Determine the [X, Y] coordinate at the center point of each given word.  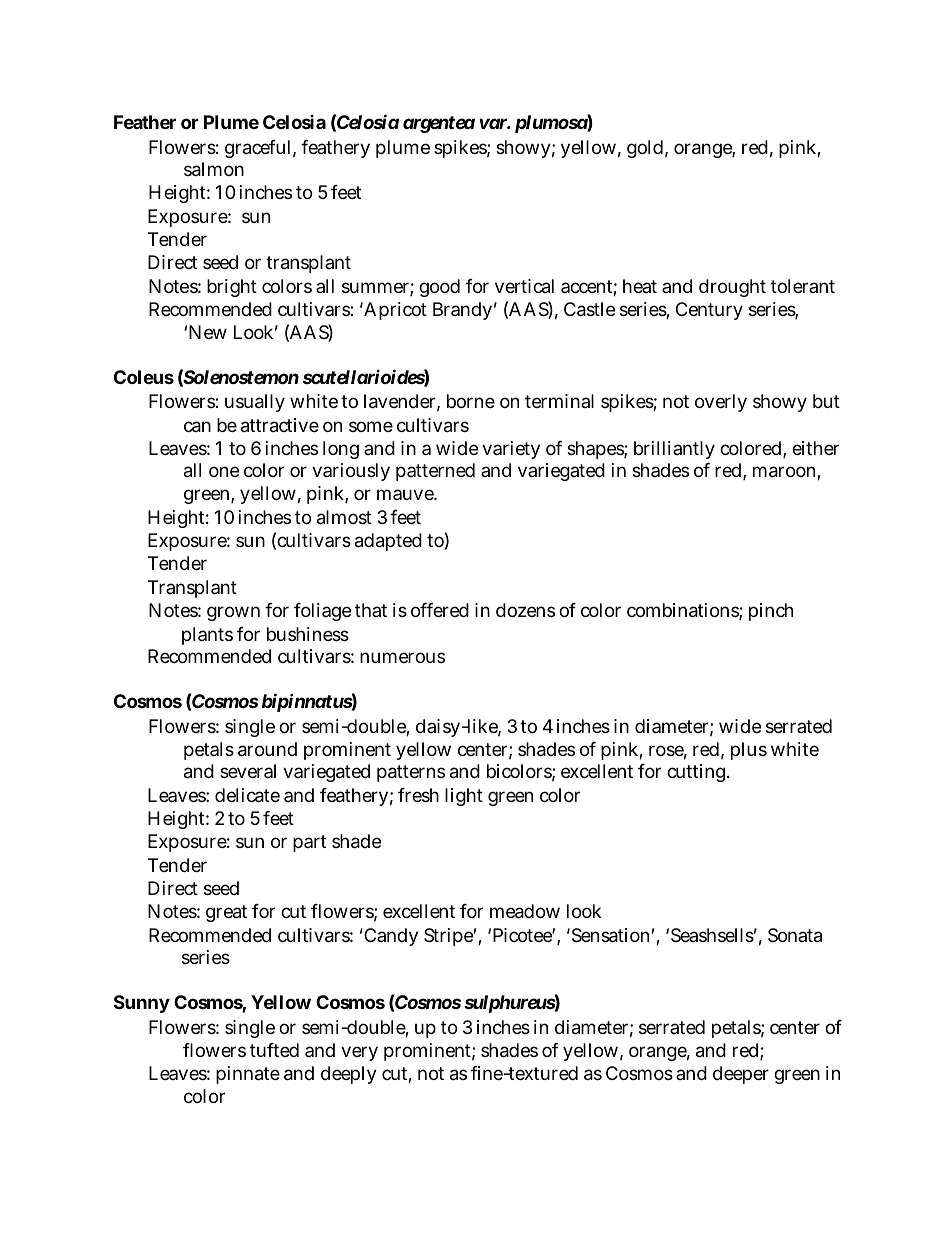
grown [233, 613]
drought [732, 288]
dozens [525, 610]
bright [232, 288]
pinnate [248, 1075]
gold [645, 149]
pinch [771, 612]
